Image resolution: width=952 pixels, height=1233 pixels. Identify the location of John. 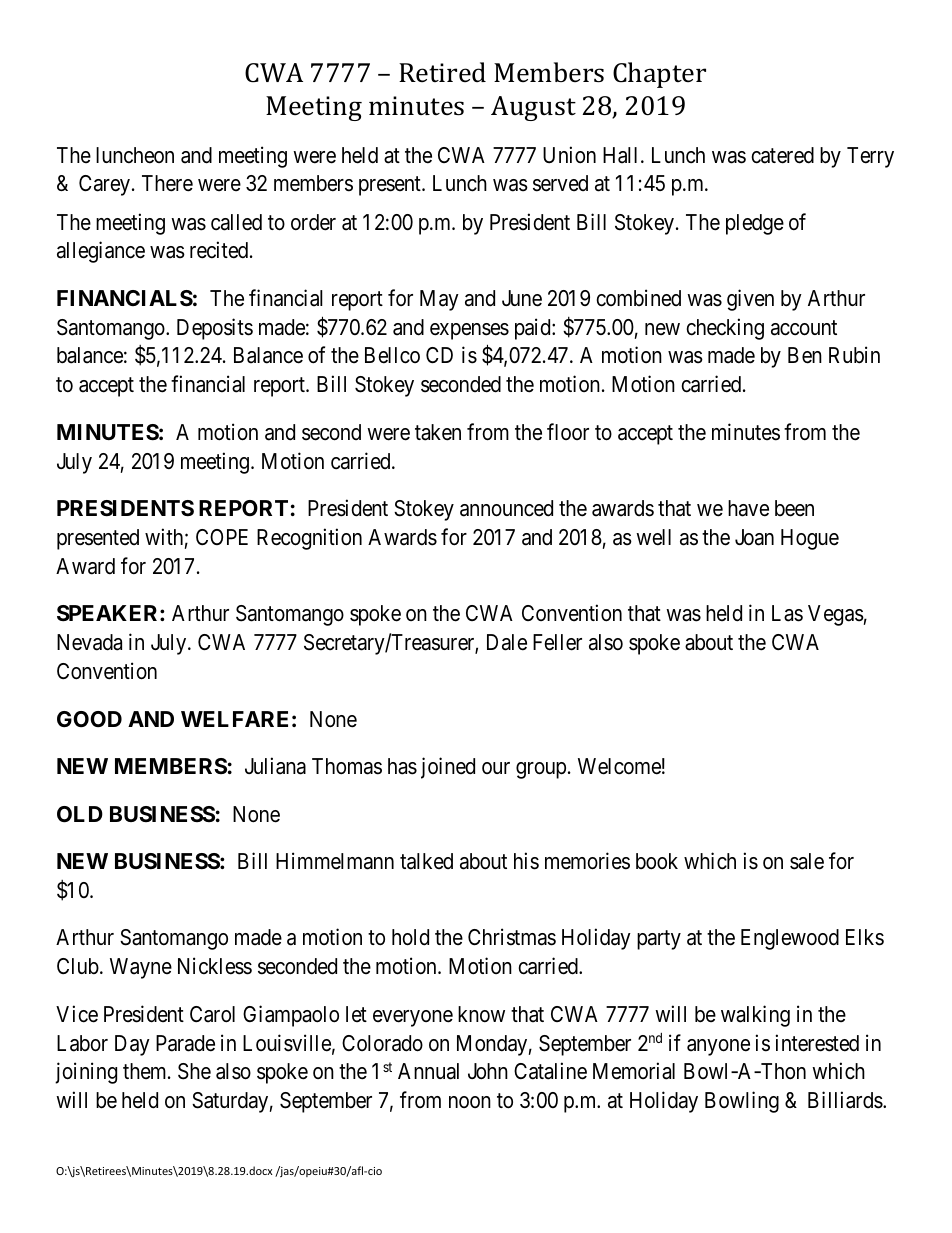
(488, 1071).
